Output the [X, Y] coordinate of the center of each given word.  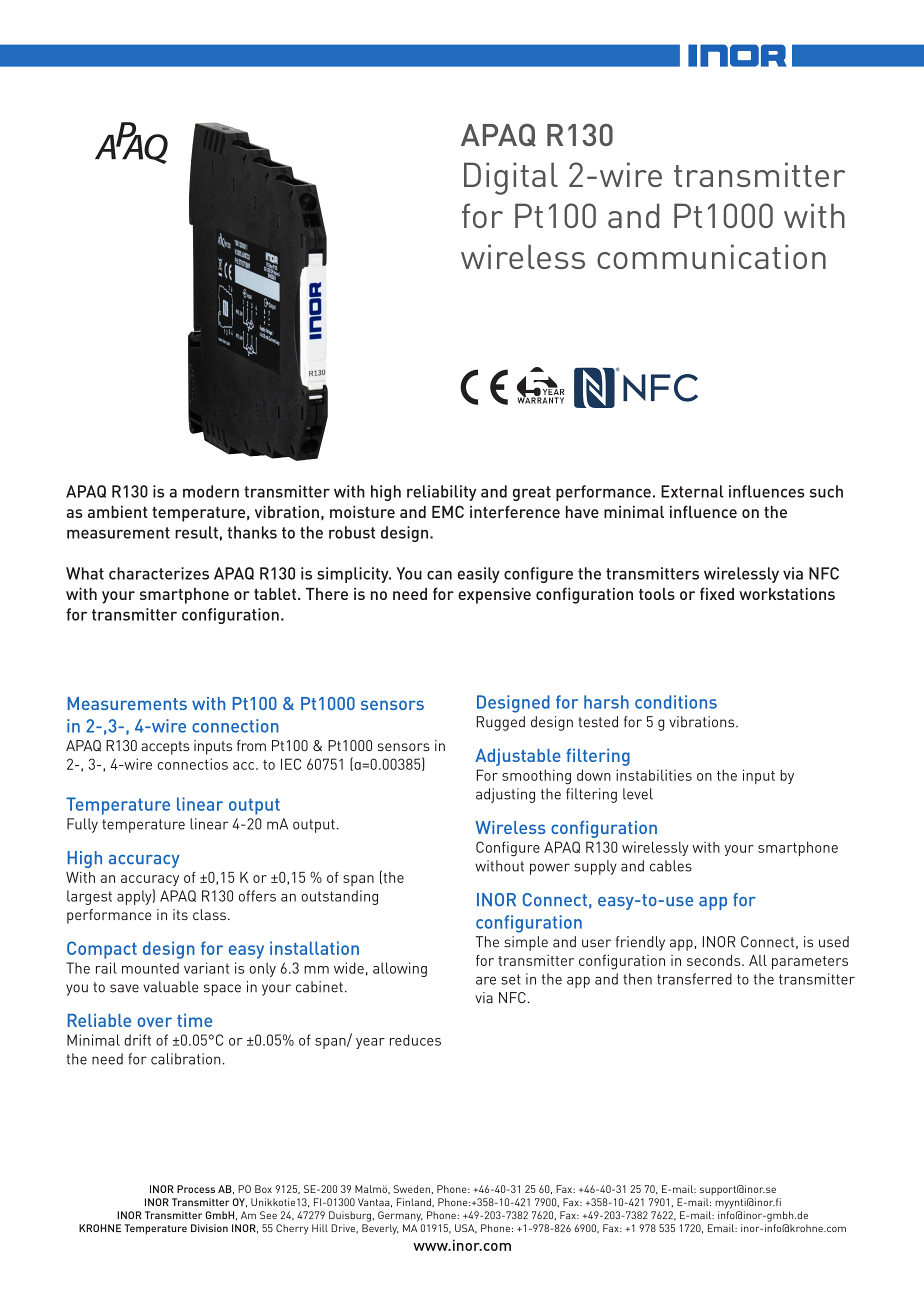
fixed [717, 593]
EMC [448, 511]
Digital [511, 178]
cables [671, 866]
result [196, 532]
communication [711, 256]
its [180, 914]
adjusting [505, 795]
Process [196, 1189]
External [692, 491]
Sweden [412, 1189]
